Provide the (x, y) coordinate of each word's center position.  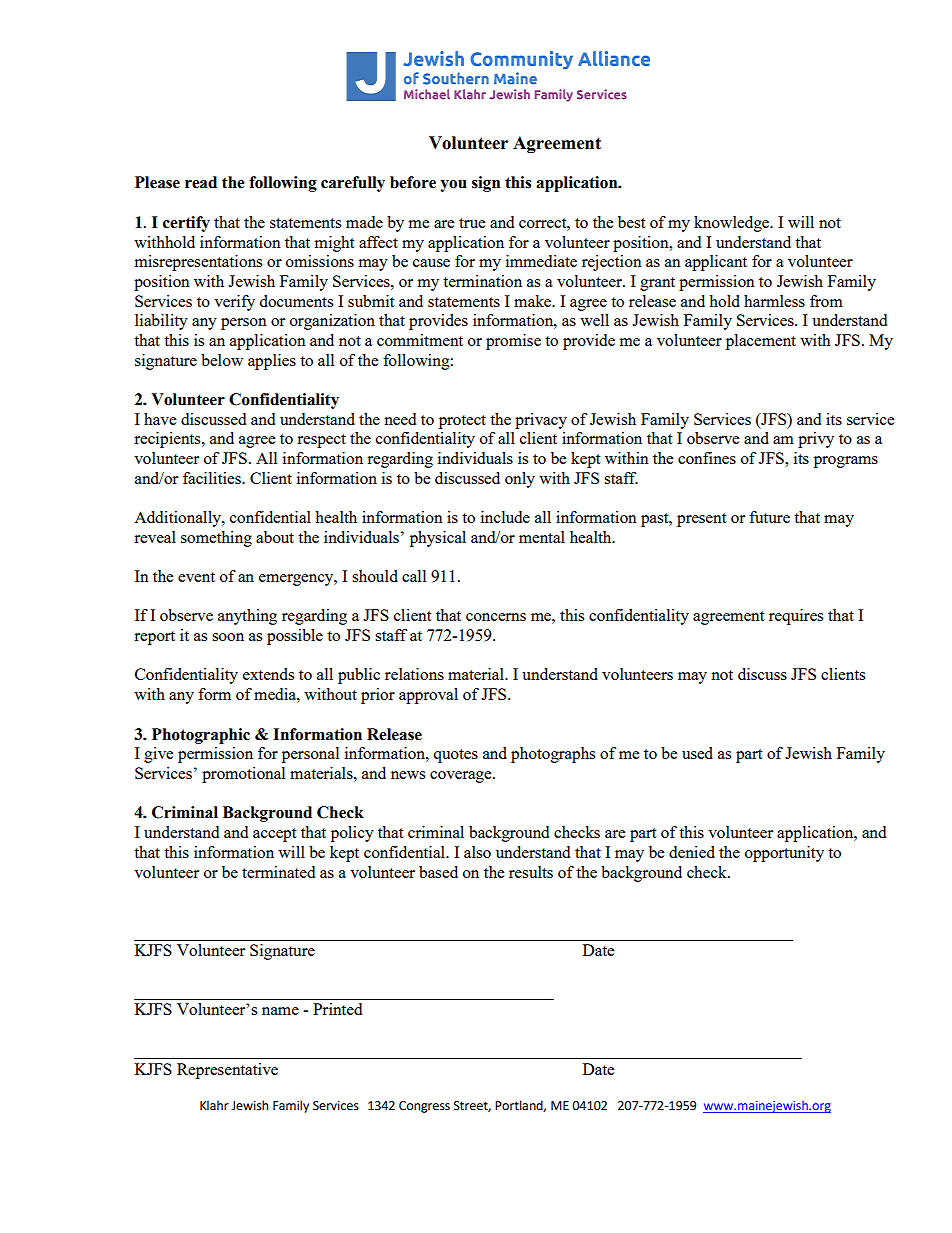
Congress (424, 1107)
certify (186, 224)
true (472, 223)
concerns (496, 617)
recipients (168, 440)
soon (228, 637)
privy (816, 440)
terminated (278, 872)
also (477, 852)
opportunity (784, 854)
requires (796, 617)
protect (462, 422)
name (280, 1011)
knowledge (733, 224)
